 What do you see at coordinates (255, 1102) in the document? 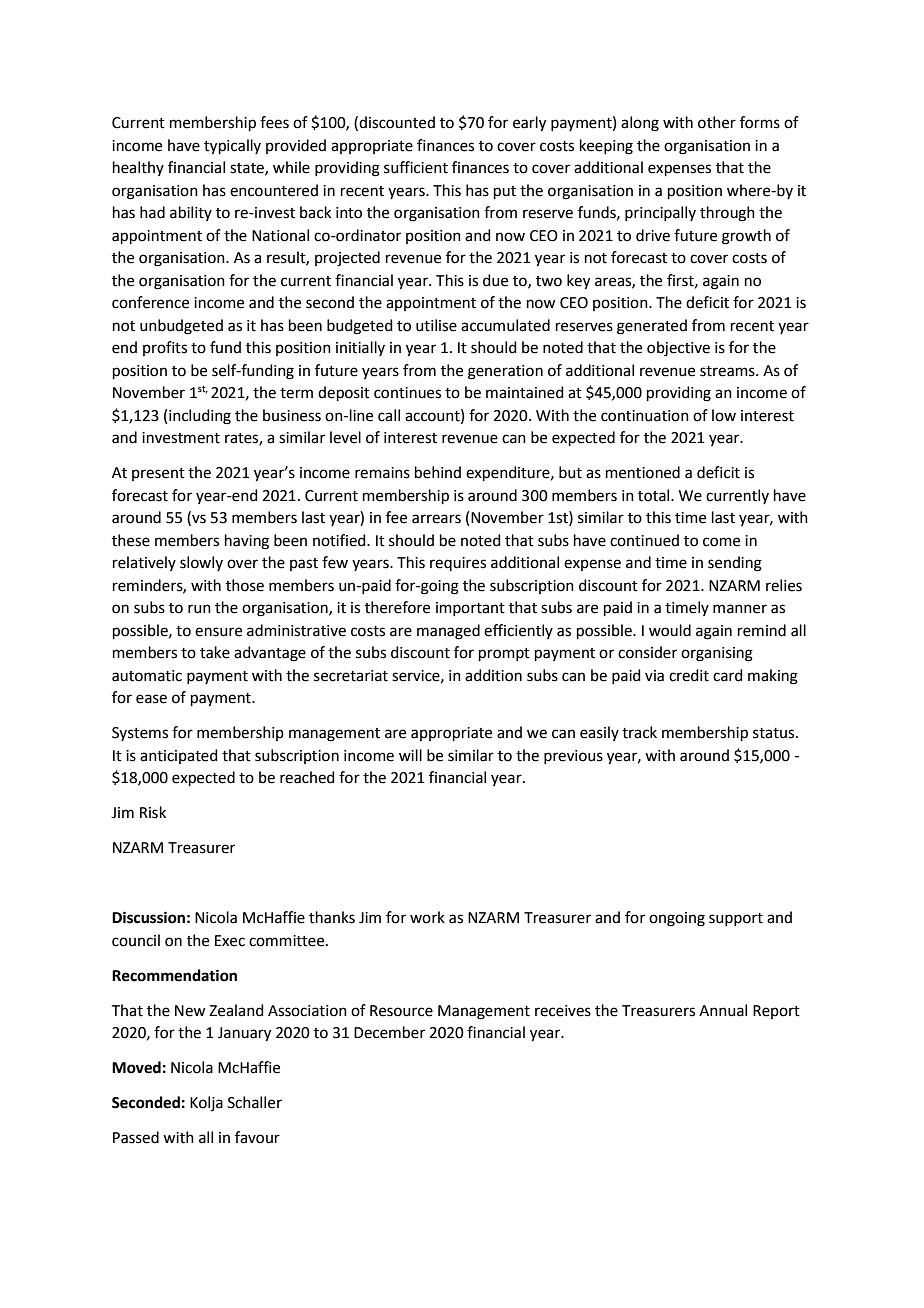
I see `Schaller` at bounding box center [255, 1102].
